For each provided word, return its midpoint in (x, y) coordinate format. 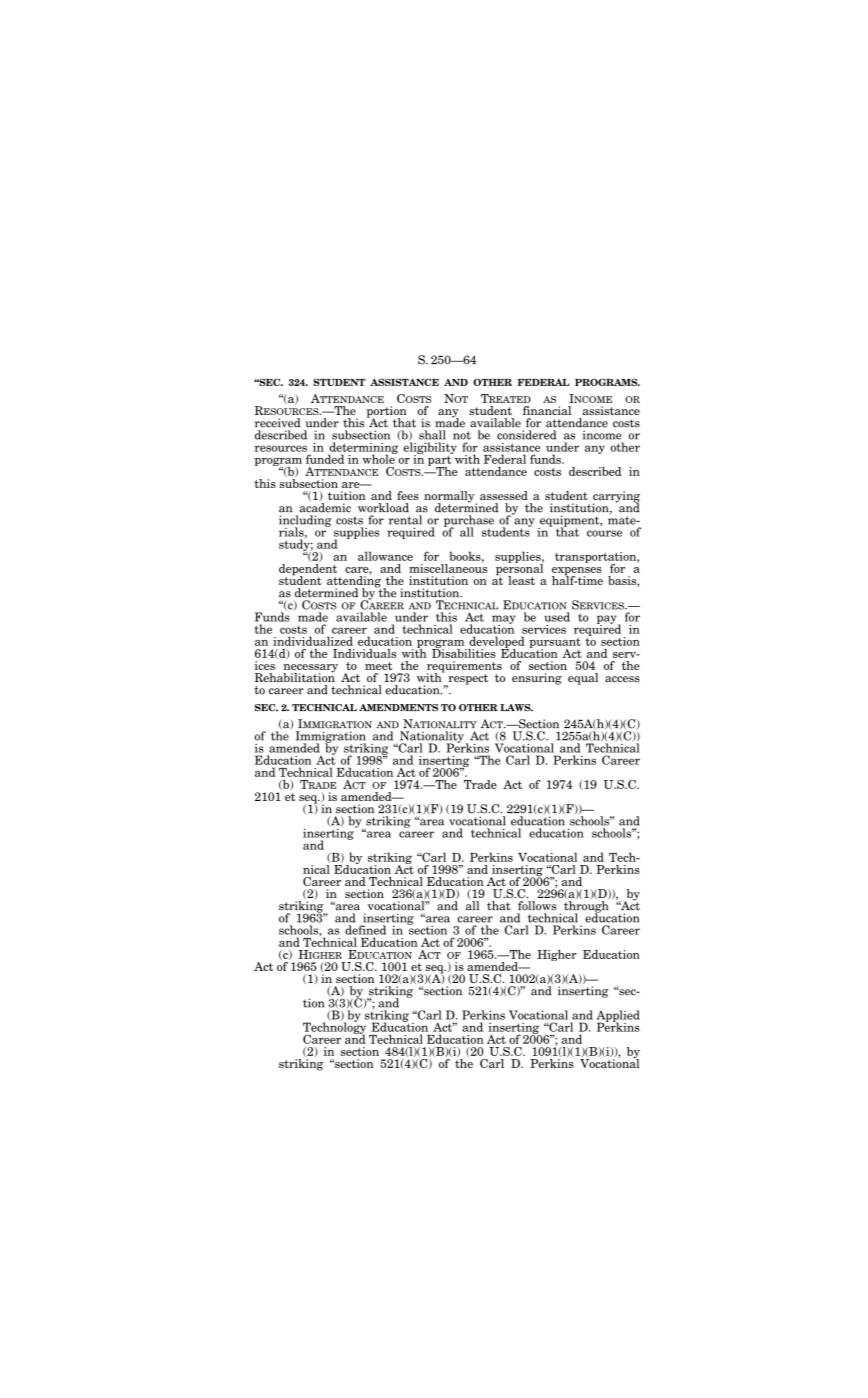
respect (467, 680)
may (503, 620)
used (557, 617)
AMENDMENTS (398, 708)
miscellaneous (448, 567)
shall (432, 435)
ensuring (537, 679)
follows (537, 906)
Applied (618, 1017)
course (604, 533)
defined (365, 930)
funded (325, 459)
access (622, 679)
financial (547, 410)
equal (583, 679)
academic (325, 508)
